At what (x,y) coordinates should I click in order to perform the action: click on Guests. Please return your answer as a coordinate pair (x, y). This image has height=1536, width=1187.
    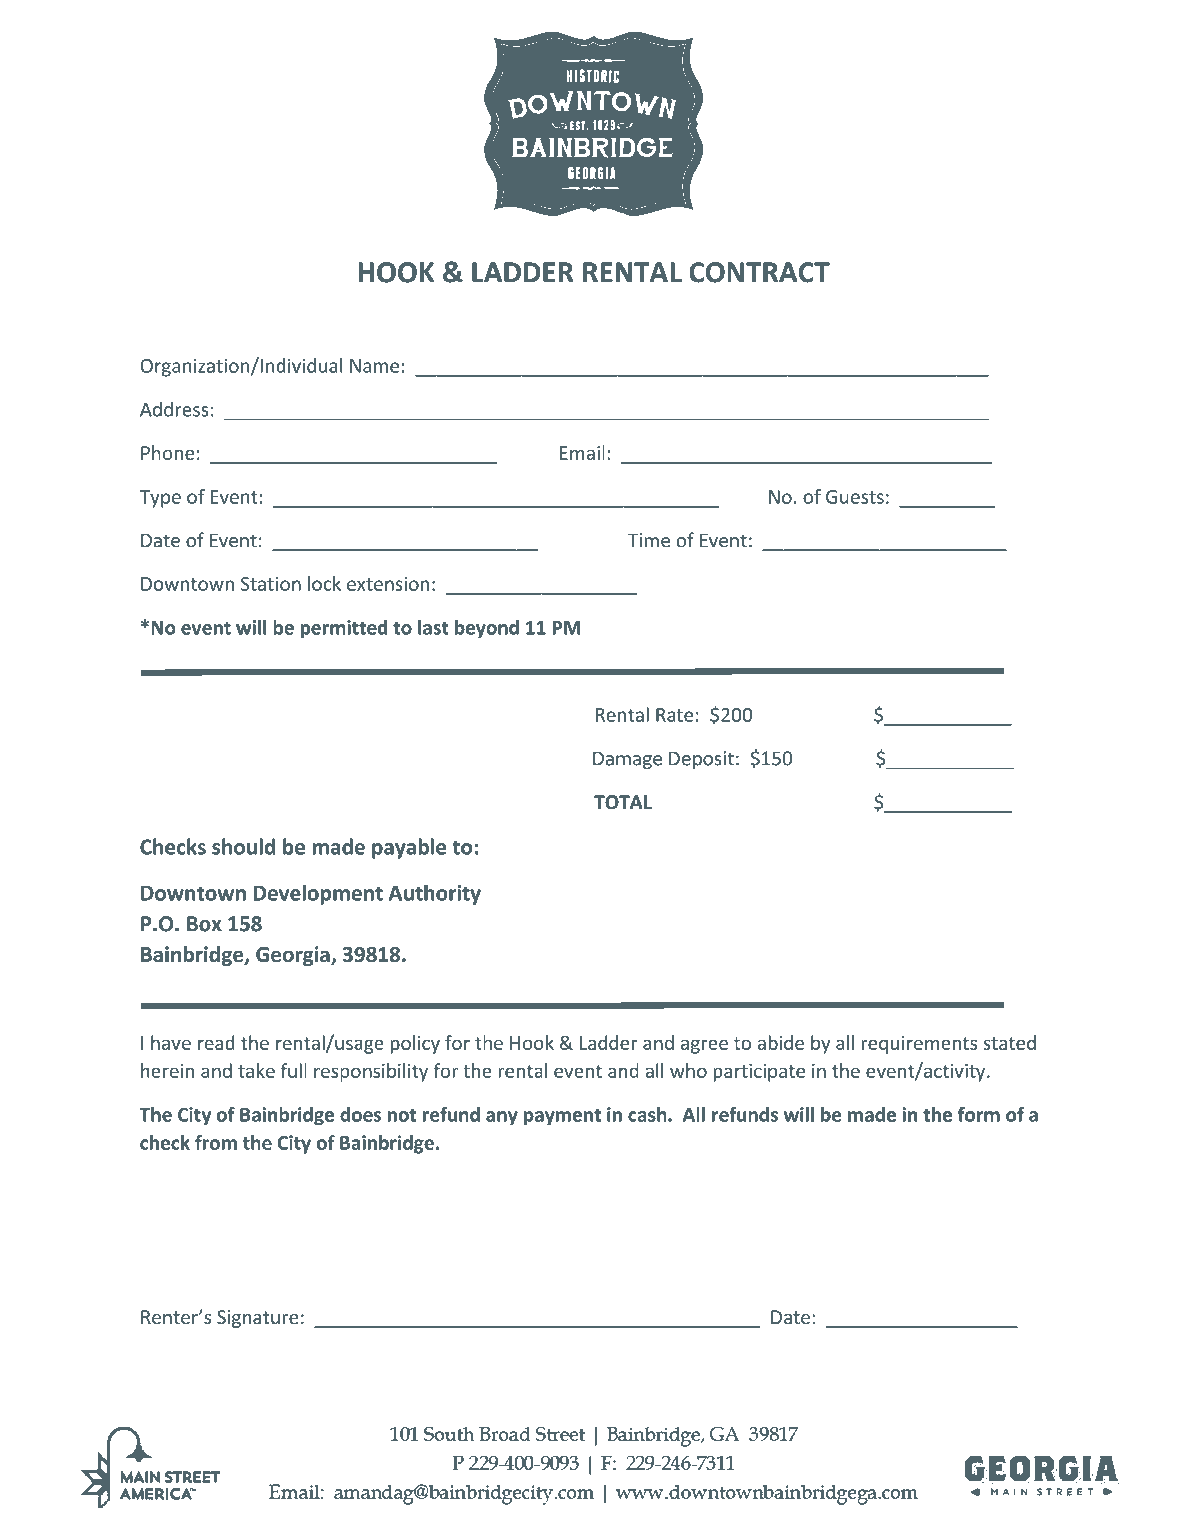
    Looking at the image, I should click on (855, 497).
